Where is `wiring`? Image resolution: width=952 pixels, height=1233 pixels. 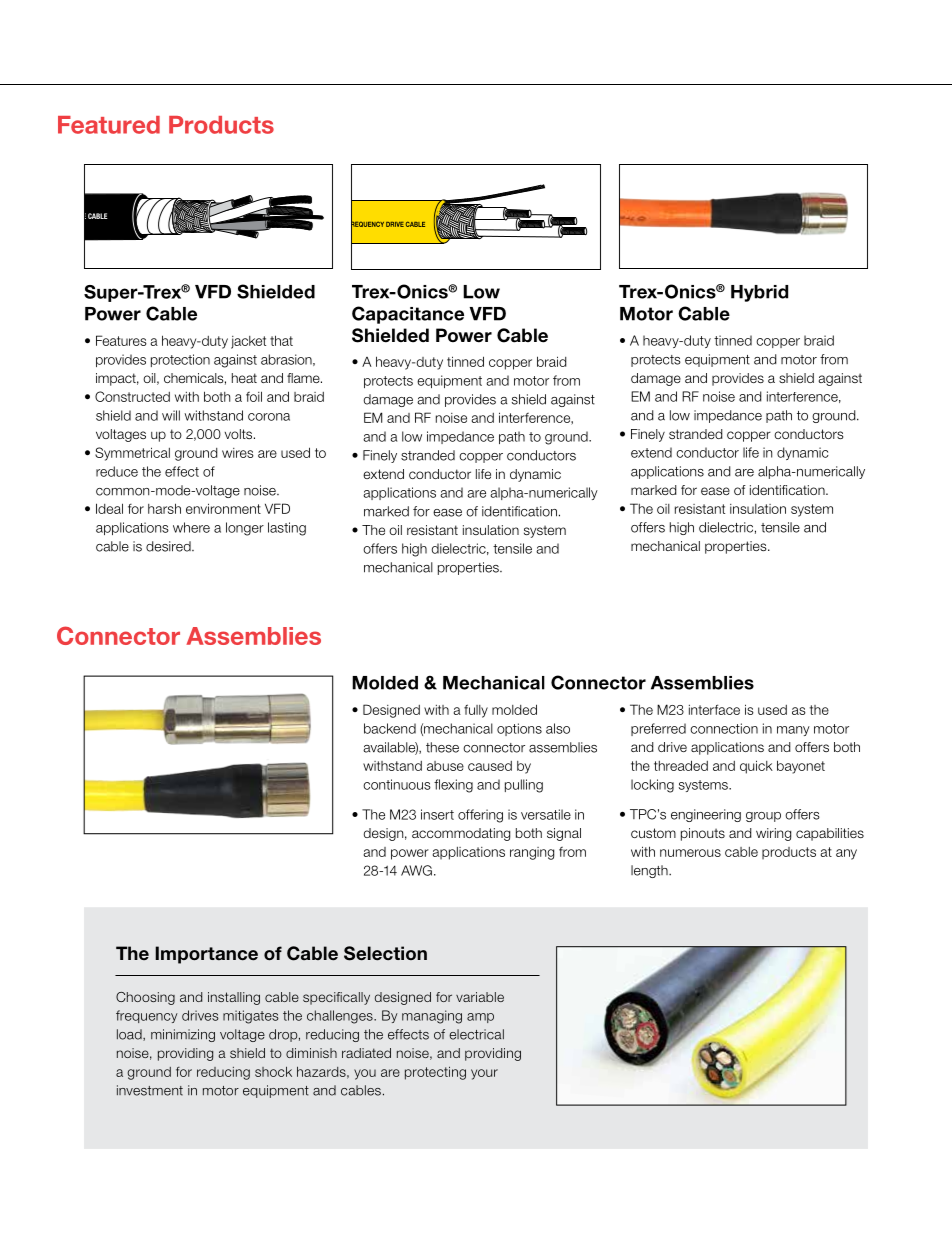 wiring is located at coordinates (773, 834).
